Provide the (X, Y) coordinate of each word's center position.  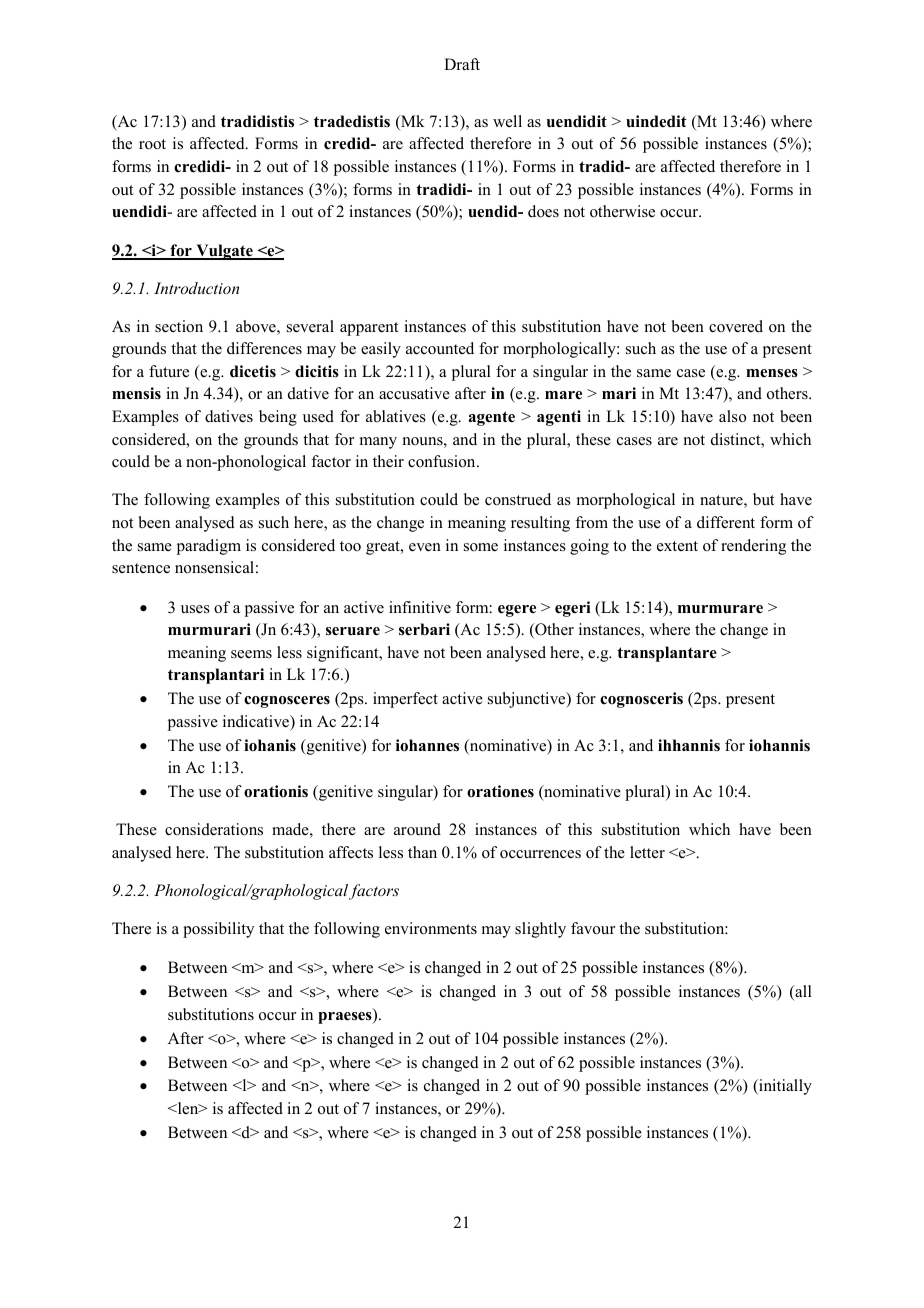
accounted (440, 348)
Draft (462, 64)
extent (677, 546)
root (152, 144)
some (481, 547)
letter (647, 852)
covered (736, 326)
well (507, 121)
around (417, 829)
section (179, 326)
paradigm (209, 547)
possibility (218, 930)
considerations (214, 829)
